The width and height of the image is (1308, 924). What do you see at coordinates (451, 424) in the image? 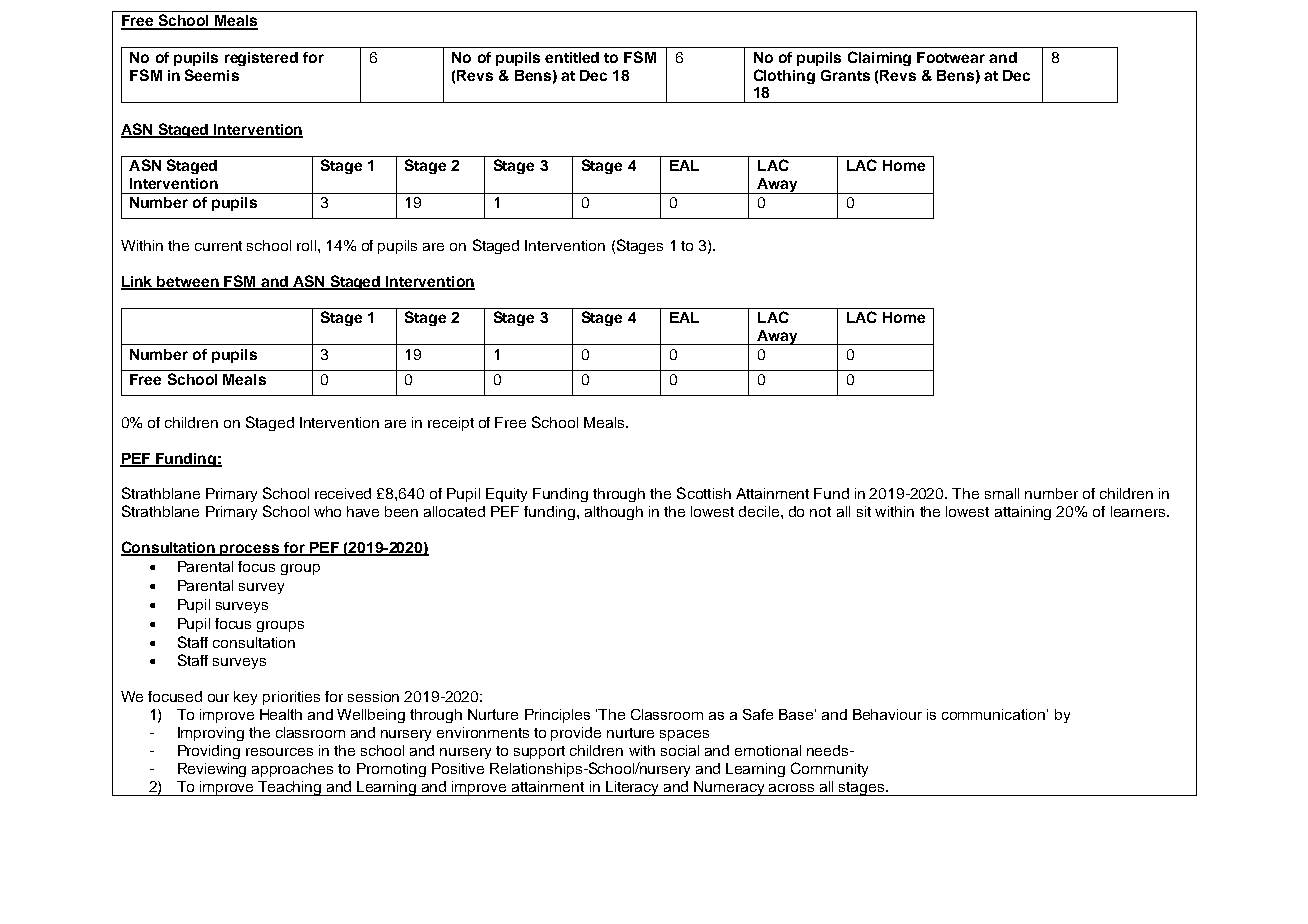
I see `receipt` at bounding box center [451, 424].
